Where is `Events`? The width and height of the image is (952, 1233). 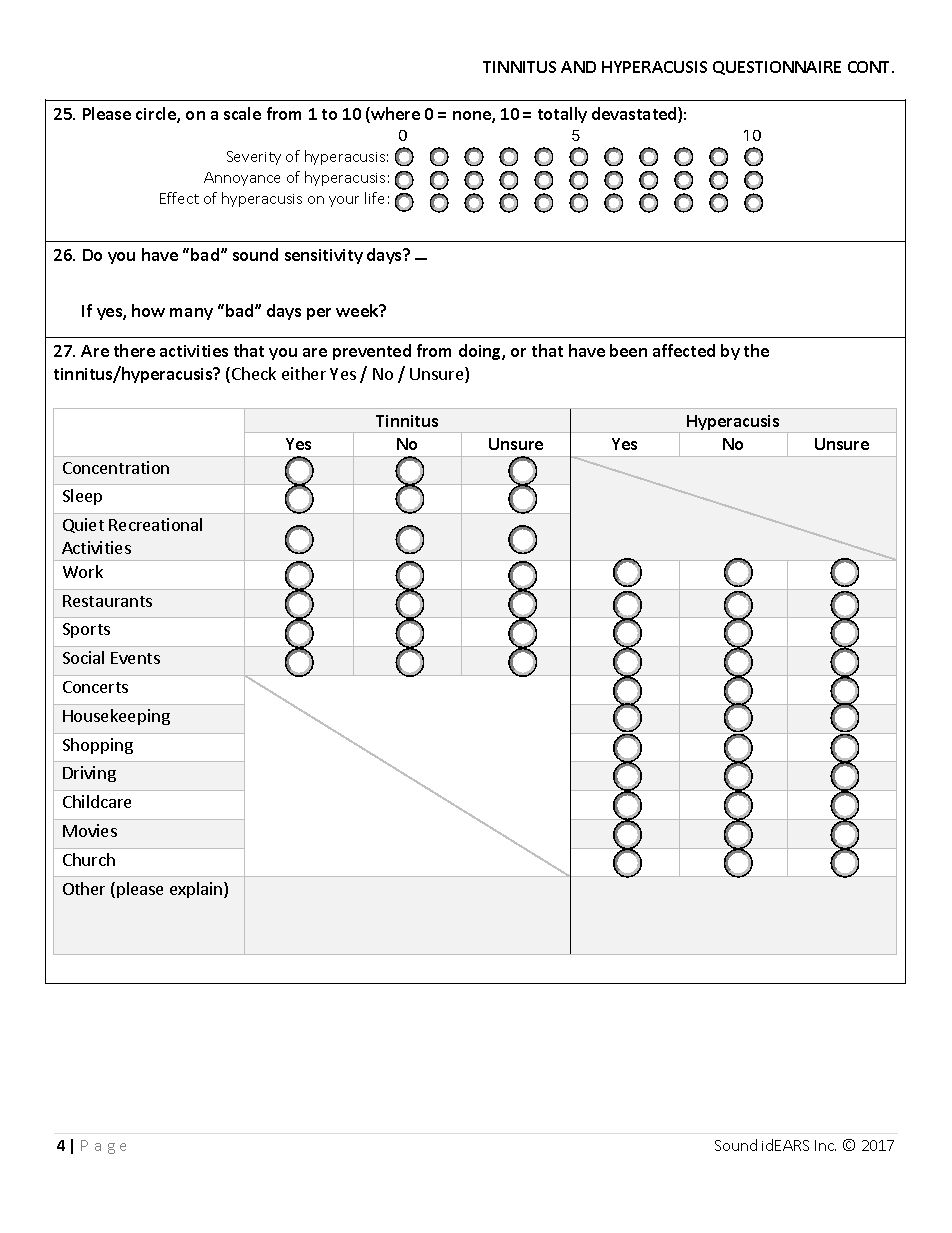
Events is located at coordinates (135, 658).
